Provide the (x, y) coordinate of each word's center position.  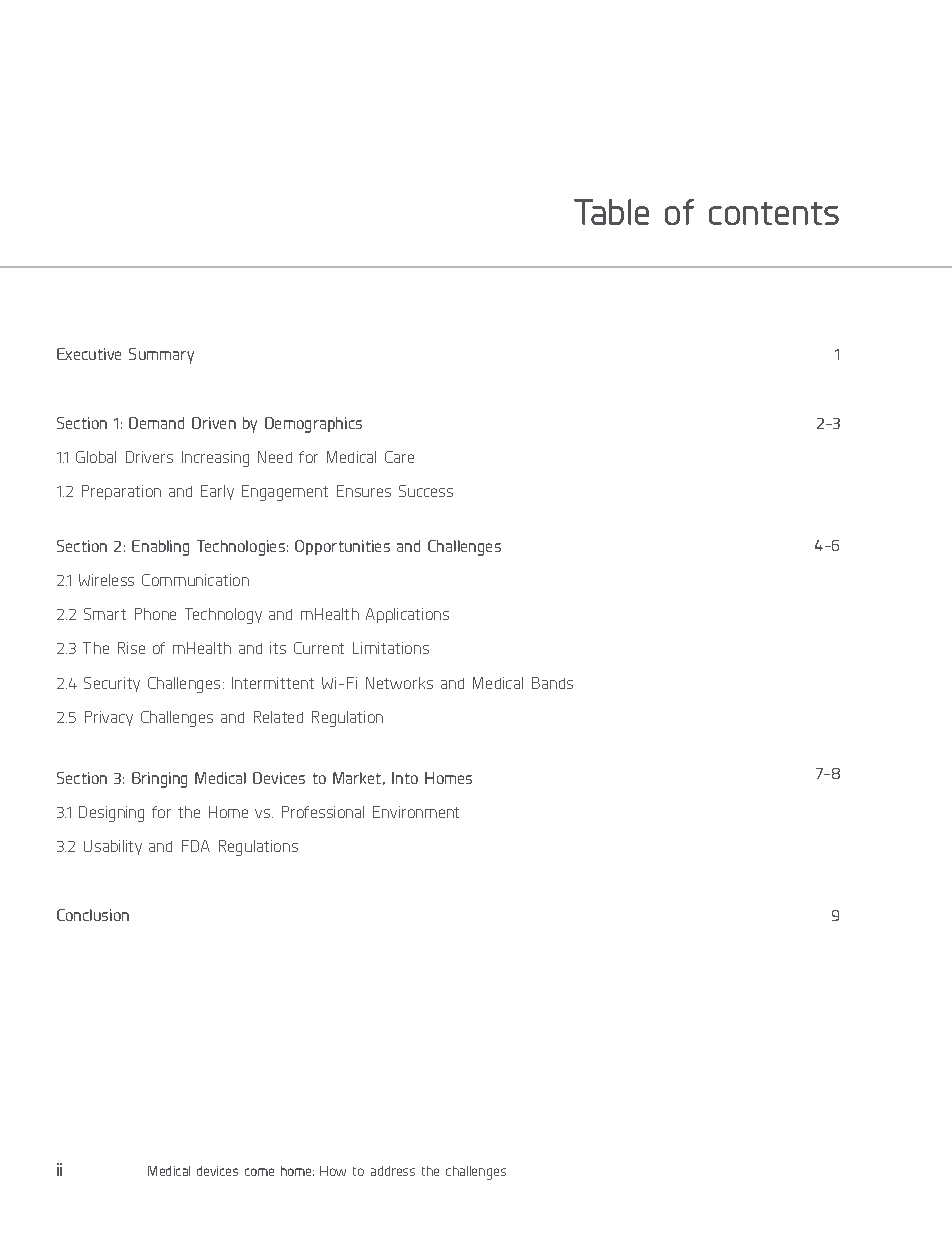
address (393, 1171)
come (259, 1172)
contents (774, 213)
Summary (161, 356)
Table (611, 212)
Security (112, 684)
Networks (399, 683)
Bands (552, 683)
